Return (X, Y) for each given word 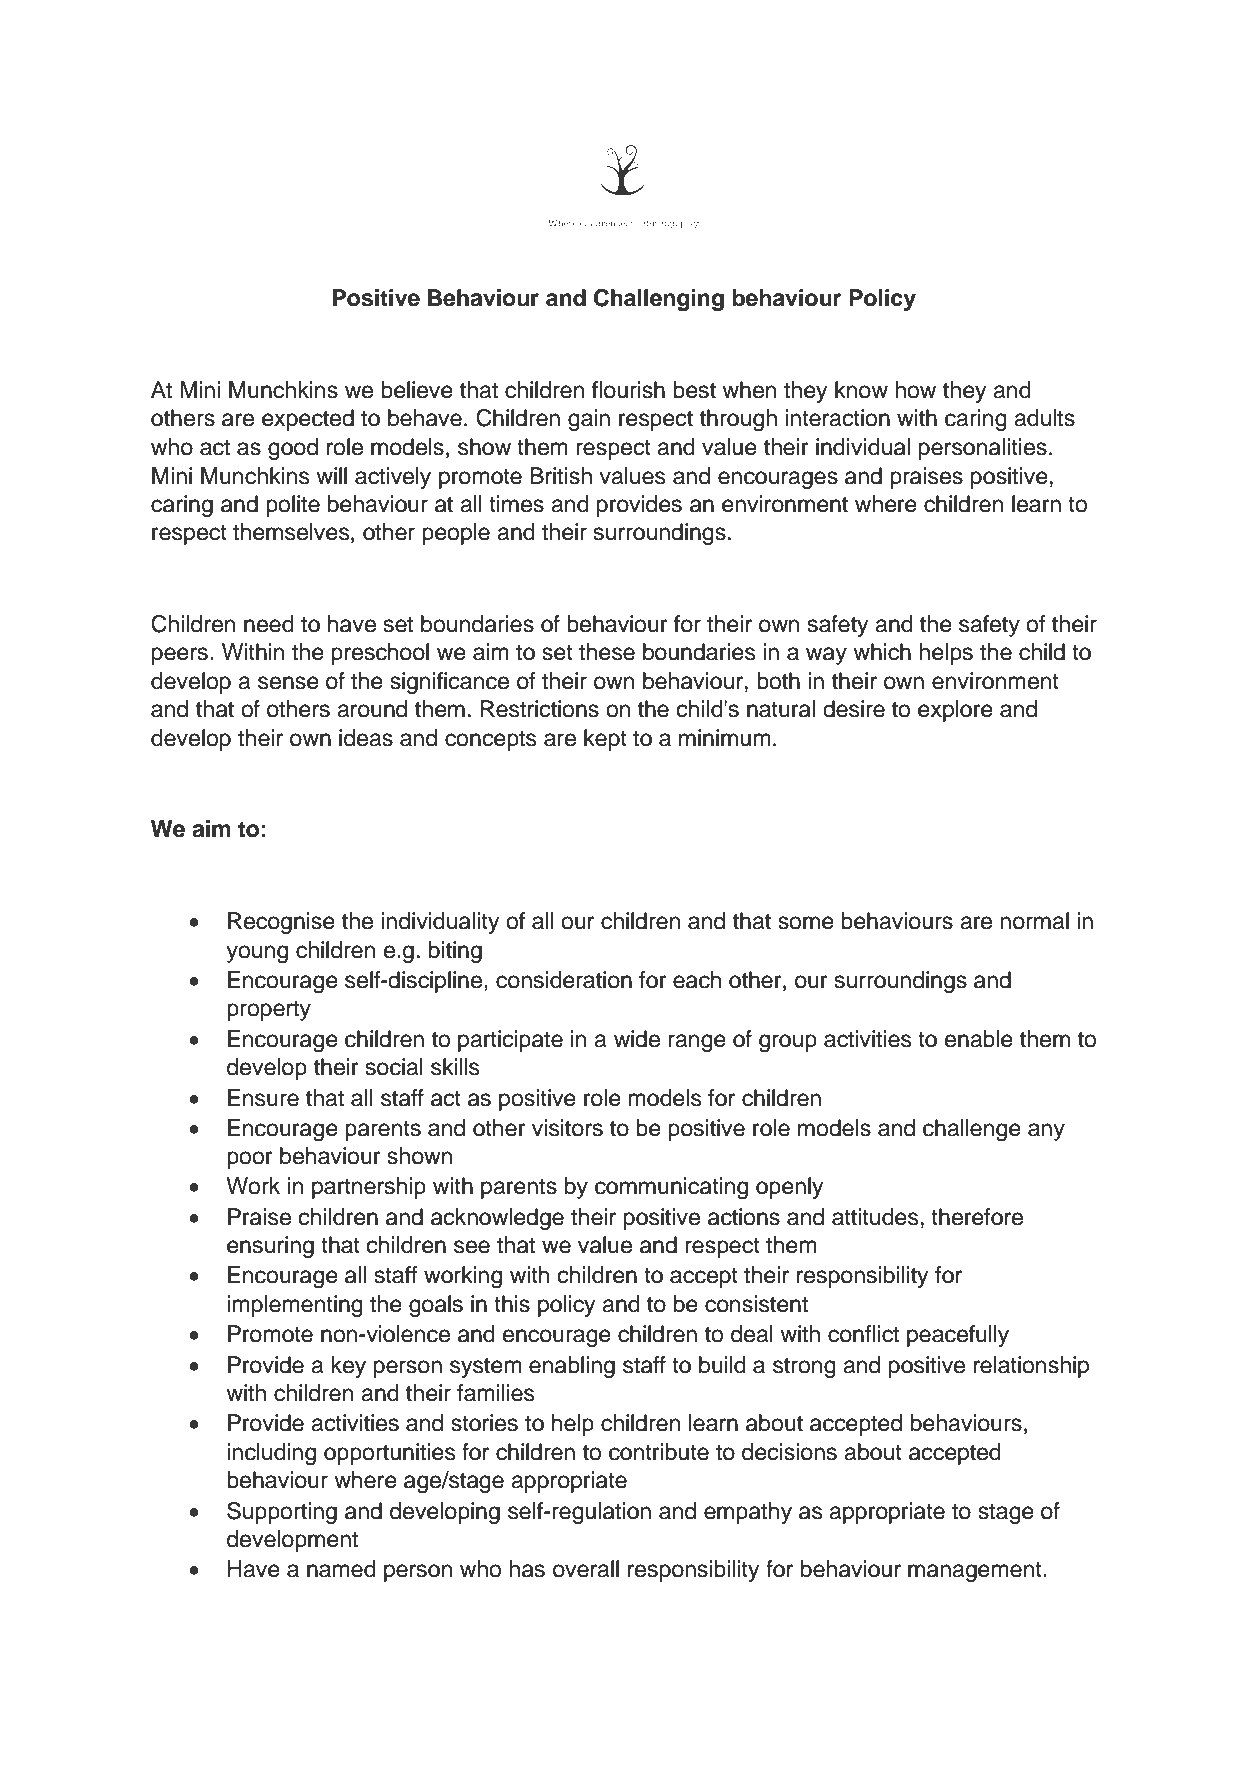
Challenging (659, 300)
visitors (567, 1128)
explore (955, 711)
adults (1044, 418)
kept (605, 740)
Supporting (282, 1513)
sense (288, 683)
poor (250, 1160)
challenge (972, 1130)
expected (308, 420)
